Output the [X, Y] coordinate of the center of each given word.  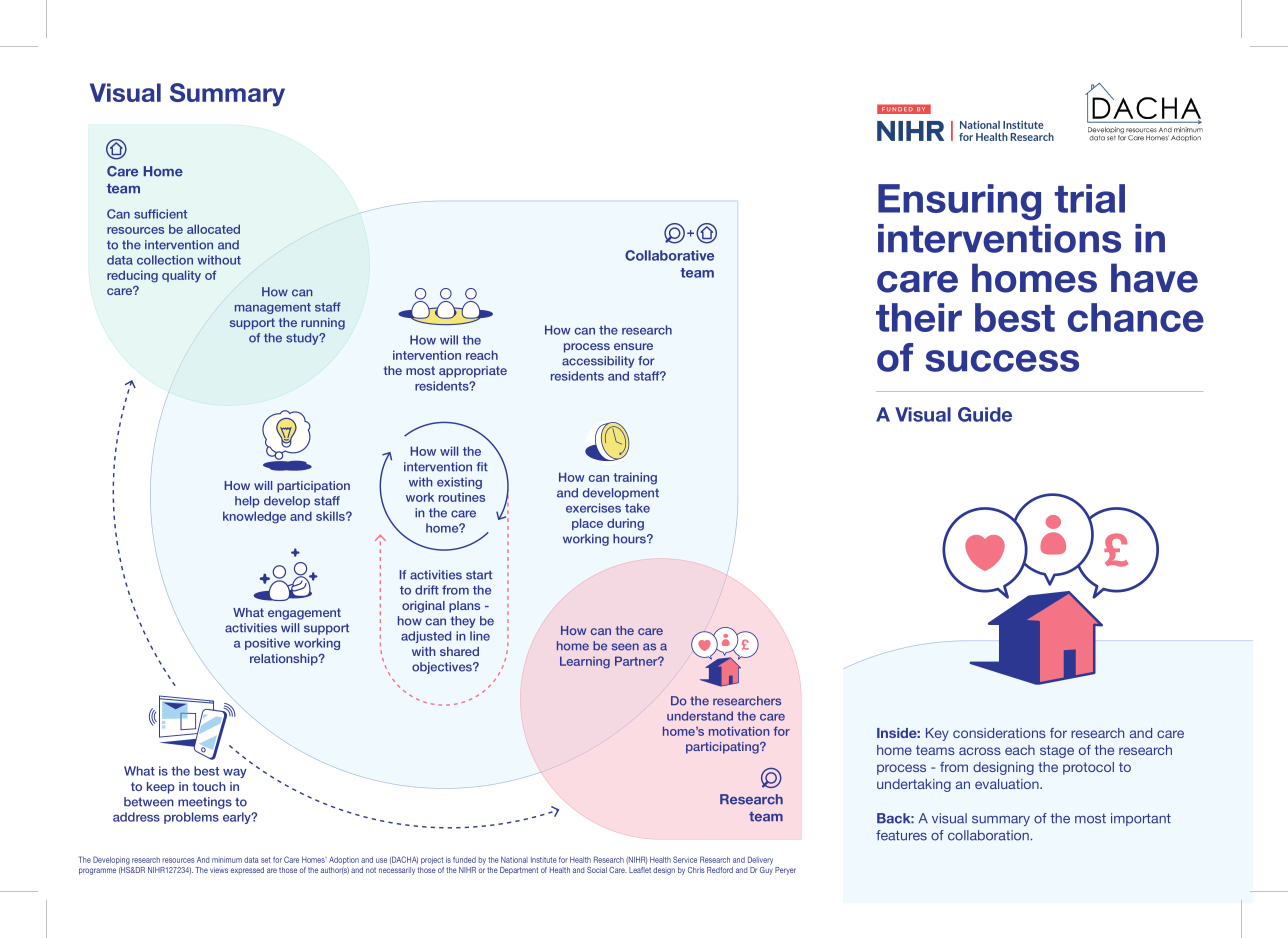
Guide [985, 414]
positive [267, 644]
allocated [213, 229]
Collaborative [669, 255]
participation [313, 487]
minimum [227, 860]
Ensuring [959, 202]
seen [625, 647]
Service [685, 859]
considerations [999, 733]
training [635, 478]
